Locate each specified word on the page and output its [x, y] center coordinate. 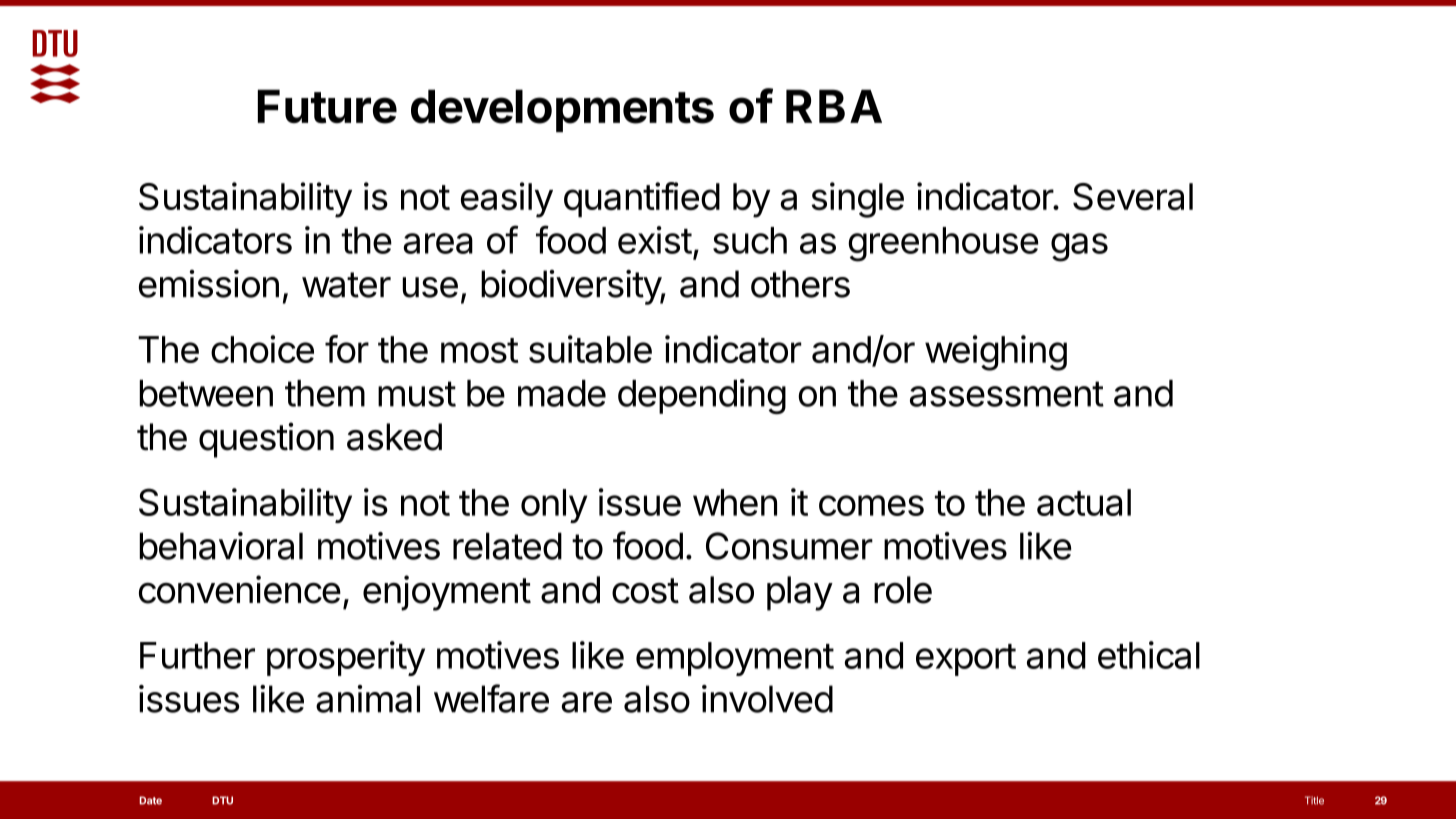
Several [1133, 197]
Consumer [789, 546]
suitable [590, 349]
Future [327, 106]
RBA [834, 106]
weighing [996, 353]
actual [1084, 502]
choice [262, 349]
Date [150, 800]
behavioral [221, 546]
